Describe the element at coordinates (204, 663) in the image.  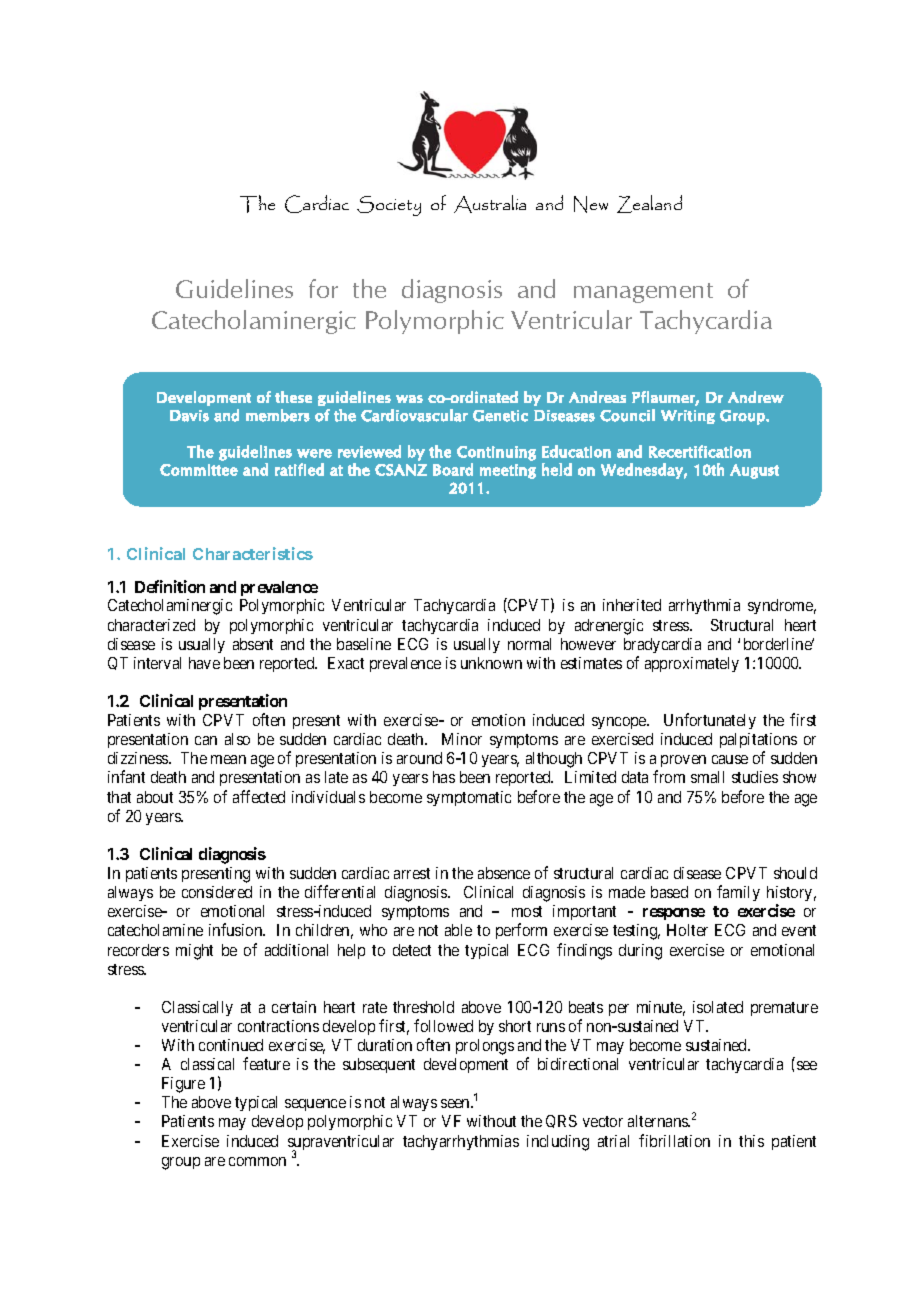
I see `have` at that location.
